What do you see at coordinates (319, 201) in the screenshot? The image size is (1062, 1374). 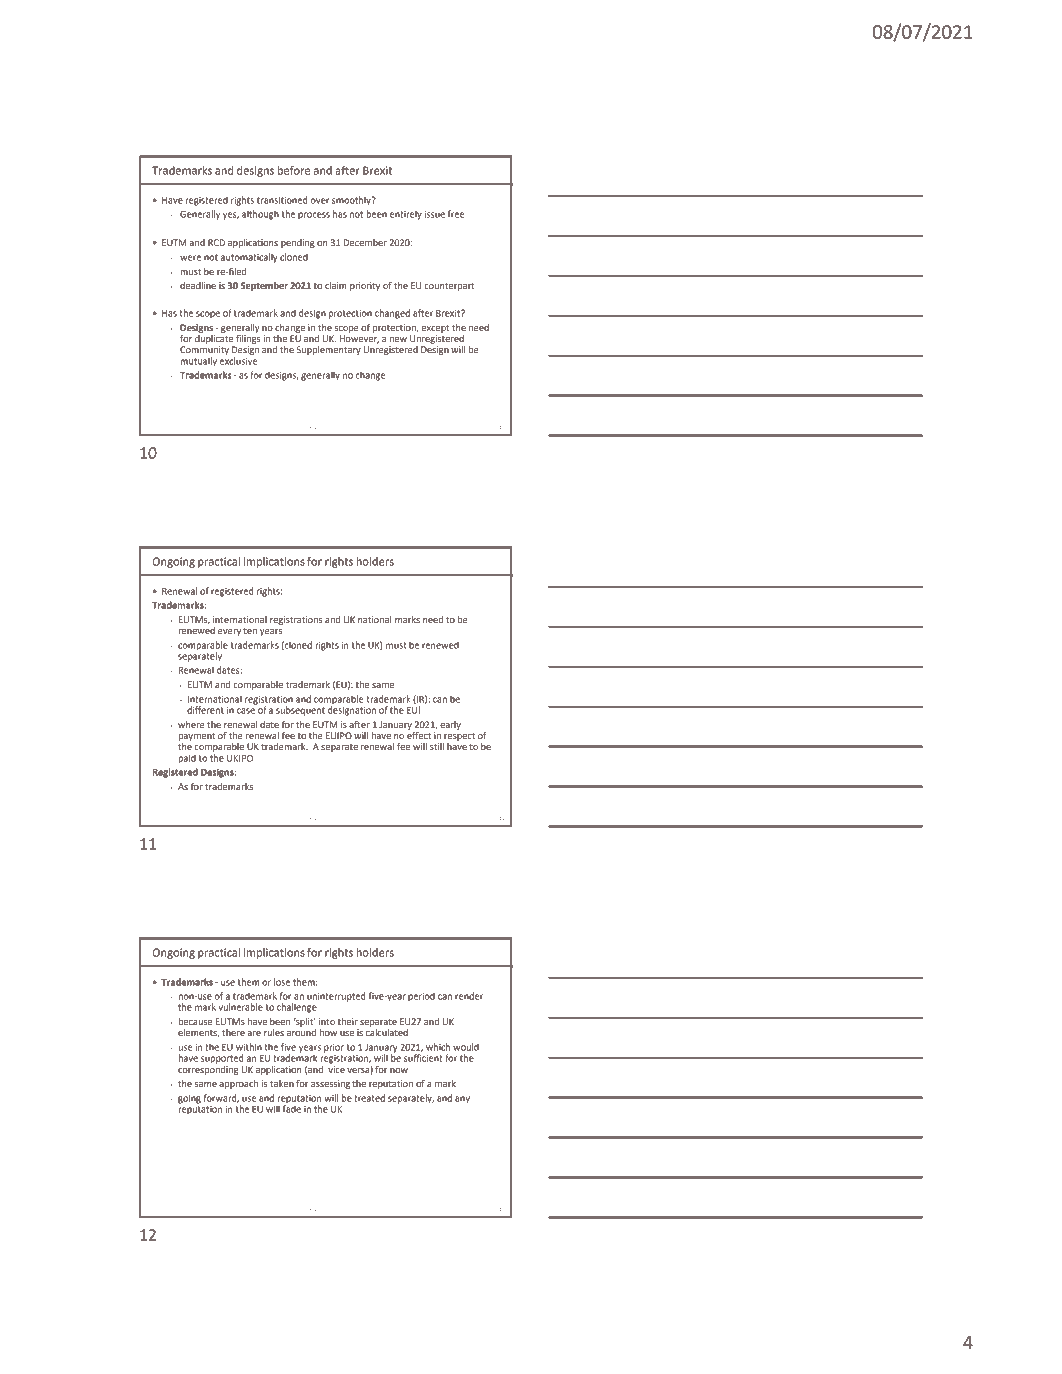 I see `over` at bounding box center [319, 201].
